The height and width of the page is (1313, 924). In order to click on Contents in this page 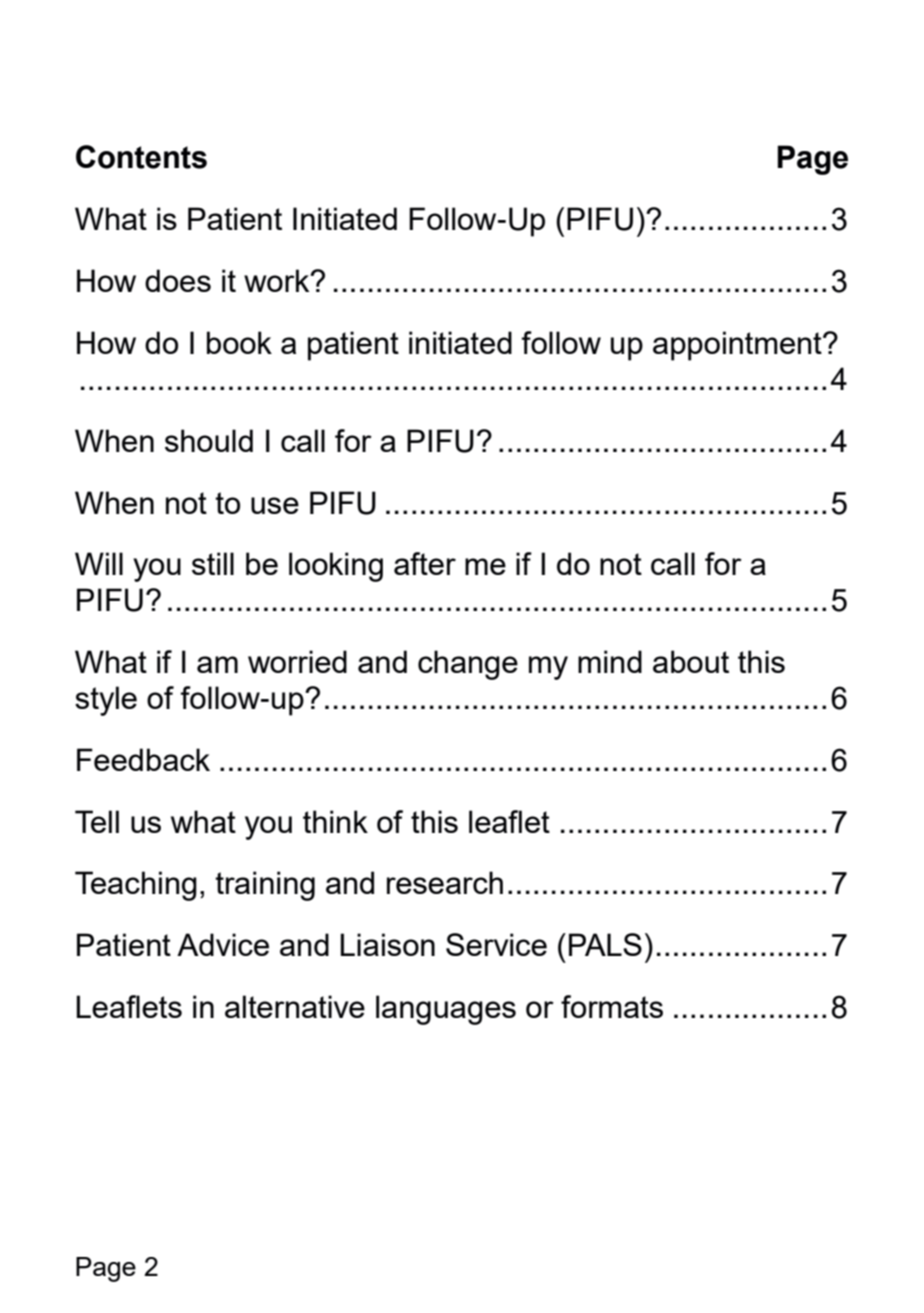, I will do `click(141, 157)`.
